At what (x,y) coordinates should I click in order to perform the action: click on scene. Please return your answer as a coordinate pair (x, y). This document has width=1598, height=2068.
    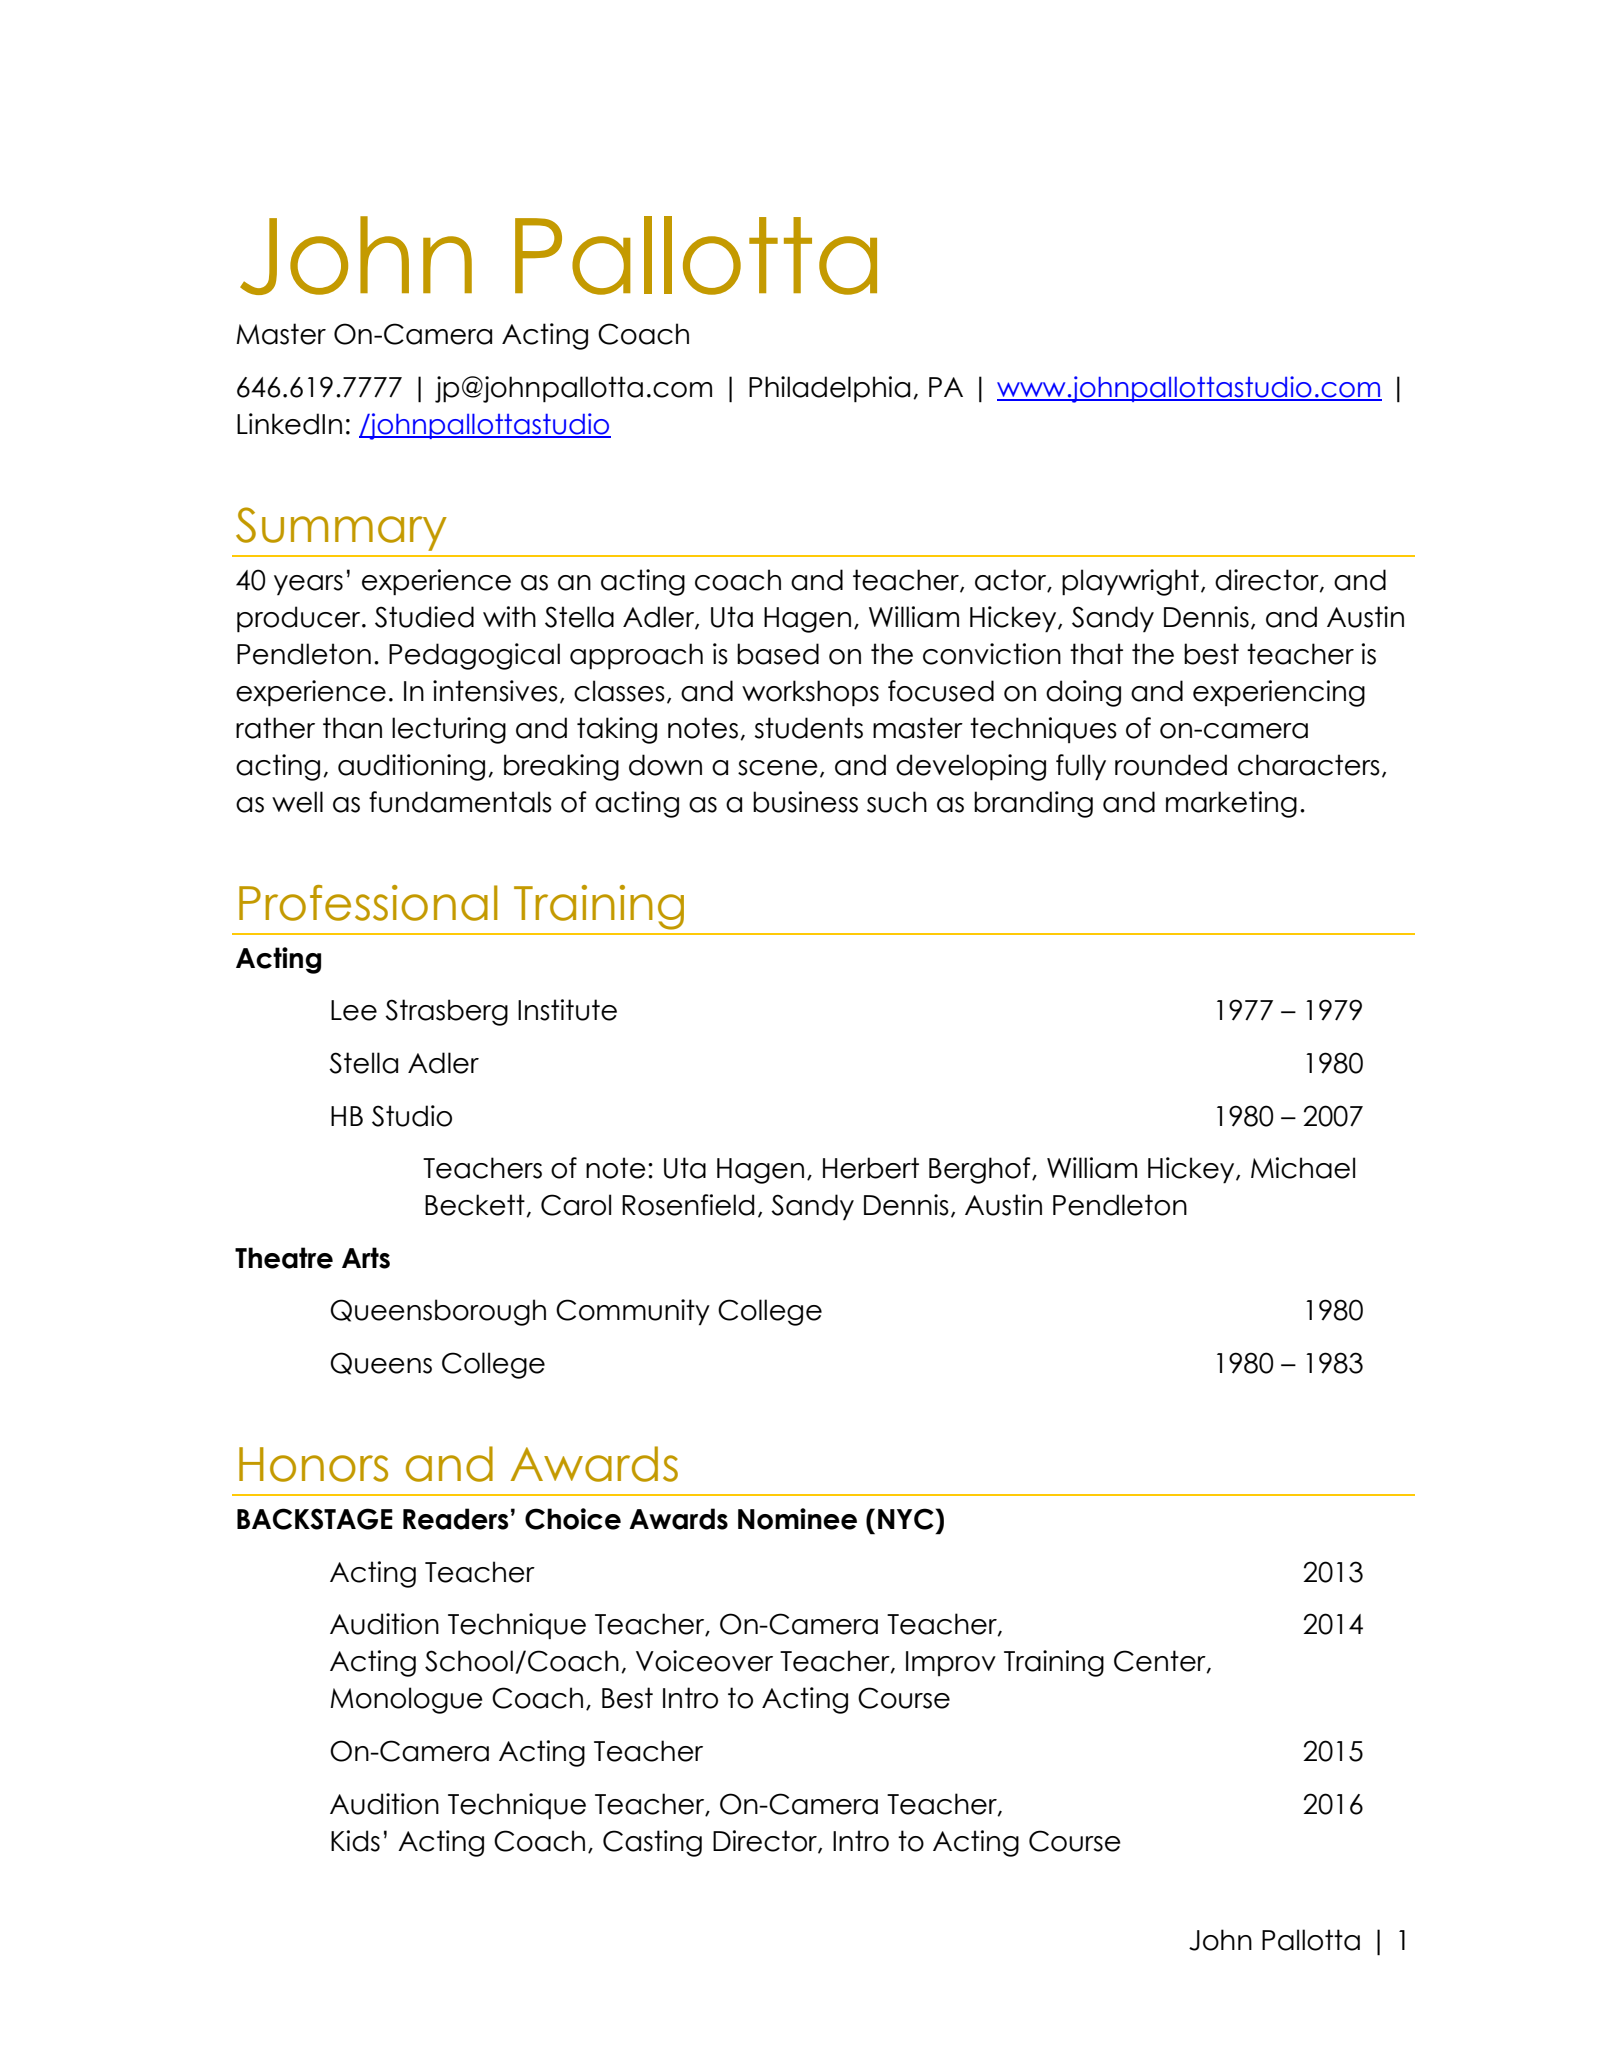
    Looking at the image, I should click on (778, 768).
